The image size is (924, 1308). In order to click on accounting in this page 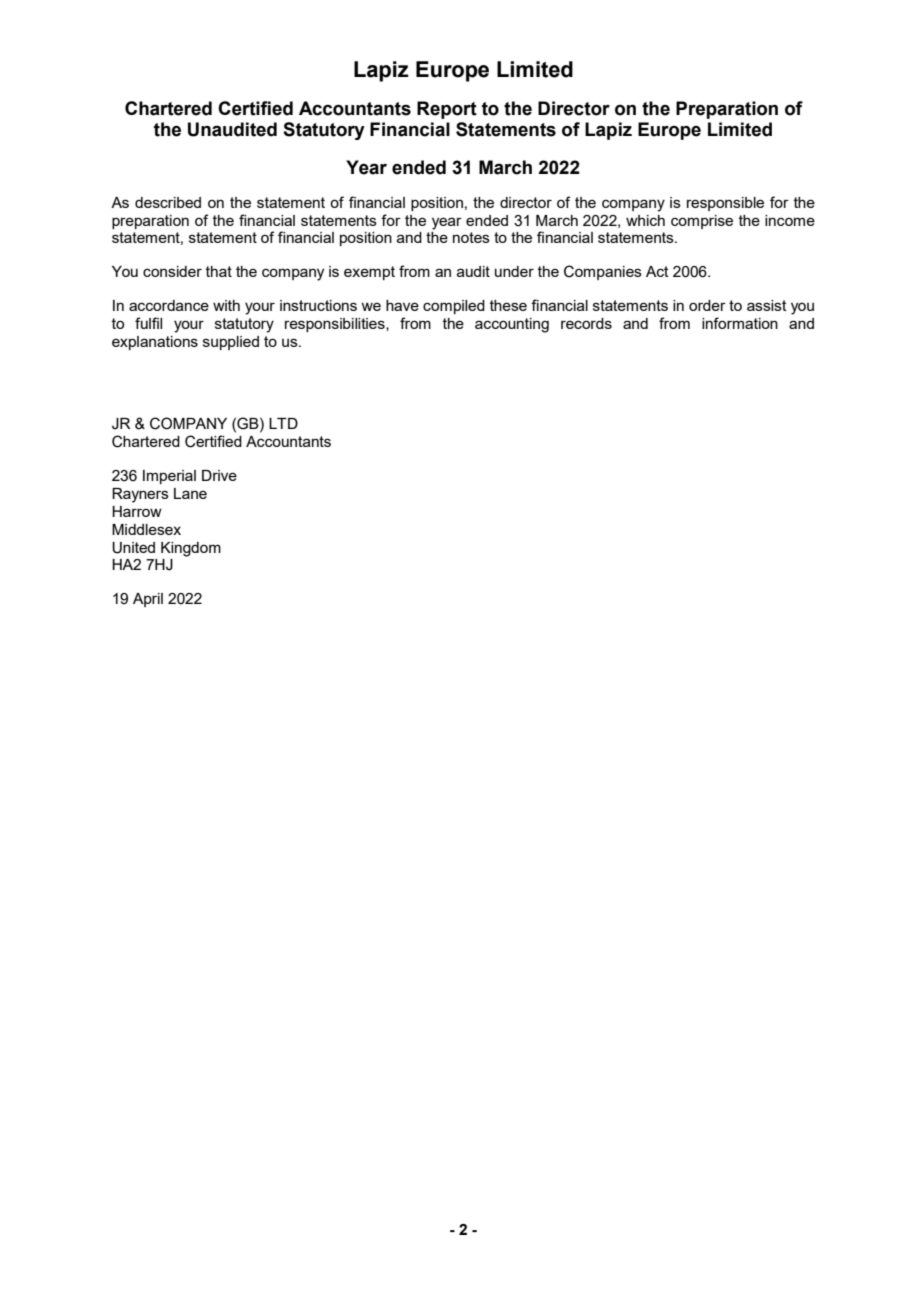, I will do `click(512, 325)`.
